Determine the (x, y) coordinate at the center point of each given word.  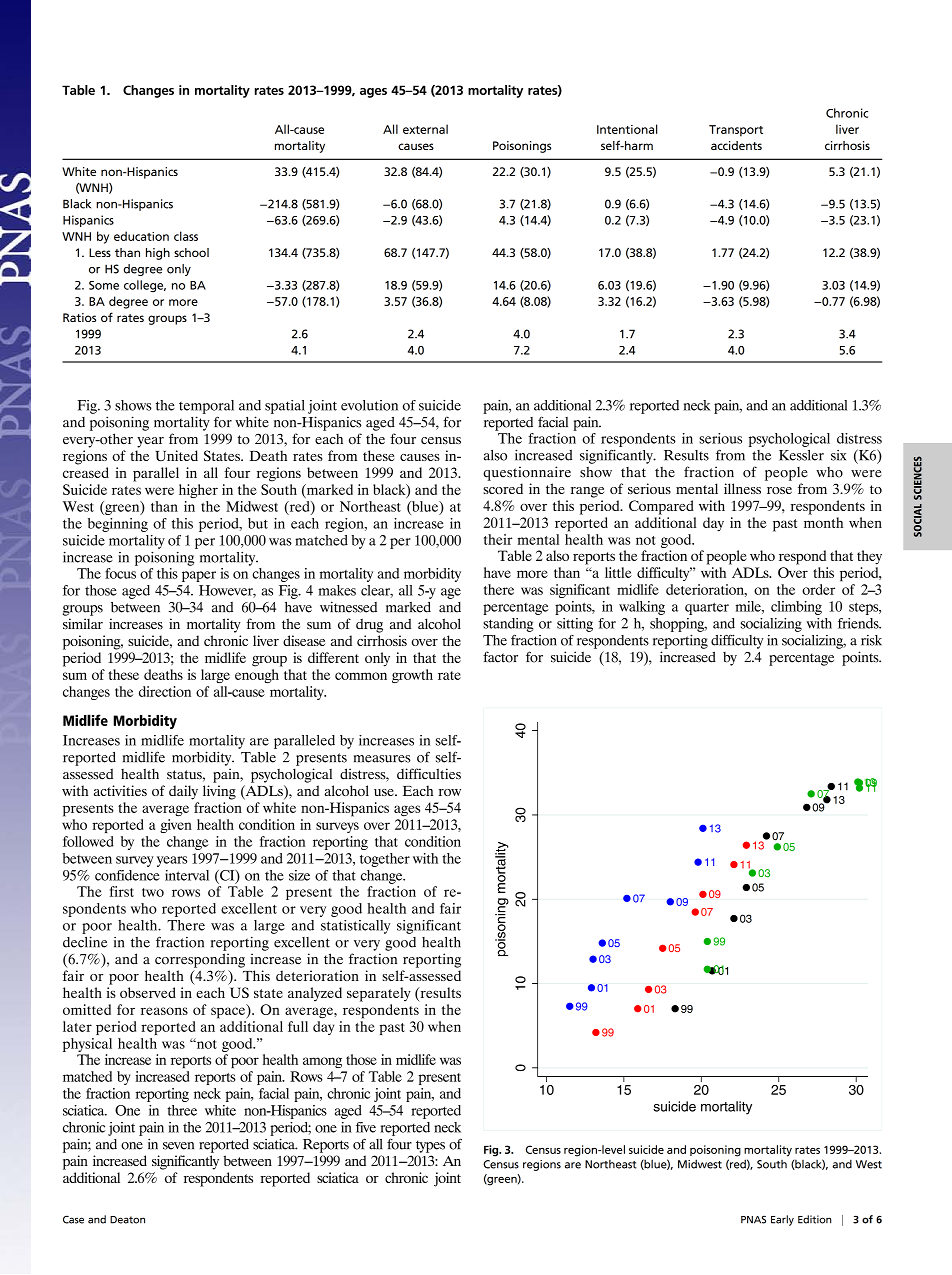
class (186, 236)
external (425, 129)
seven (178, 1146)
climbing (796, 608)
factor (500, 657)
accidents (736, 145)
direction (165, 691)
